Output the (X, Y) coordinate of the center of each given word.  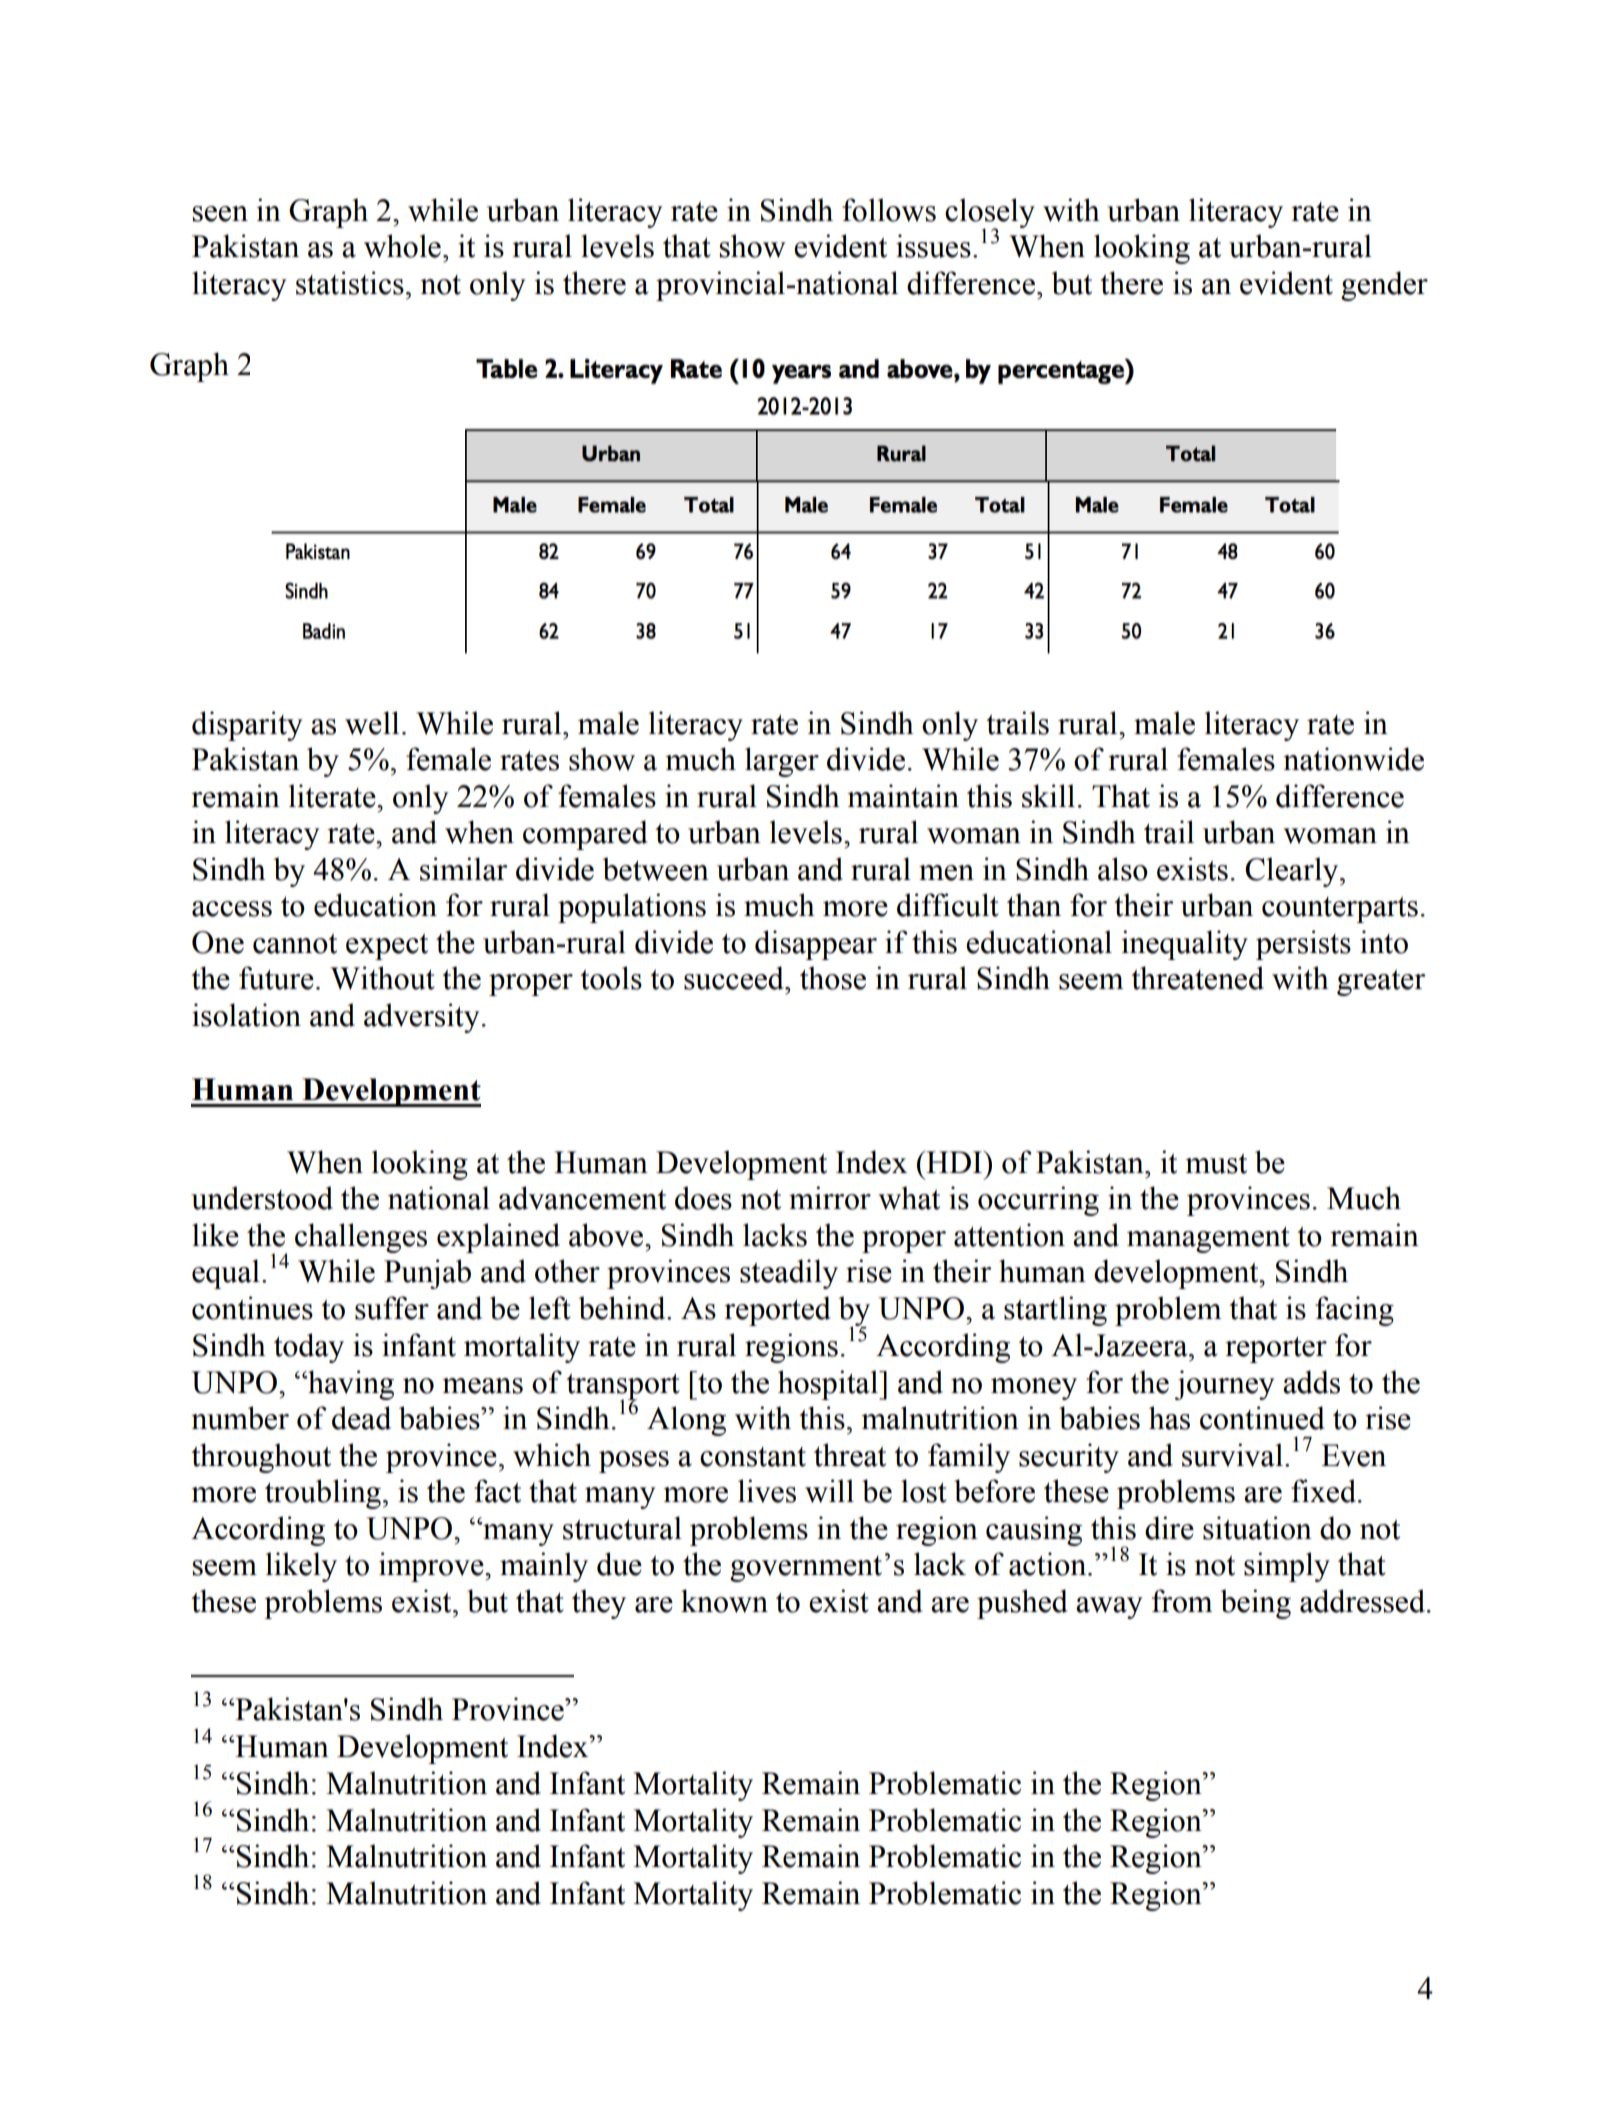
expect (387, 947)
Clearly (1293, 872)
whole (402, 246)
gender (1384, 286)
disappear (816, 945)
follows (889, 210)
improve (432, 1567)
